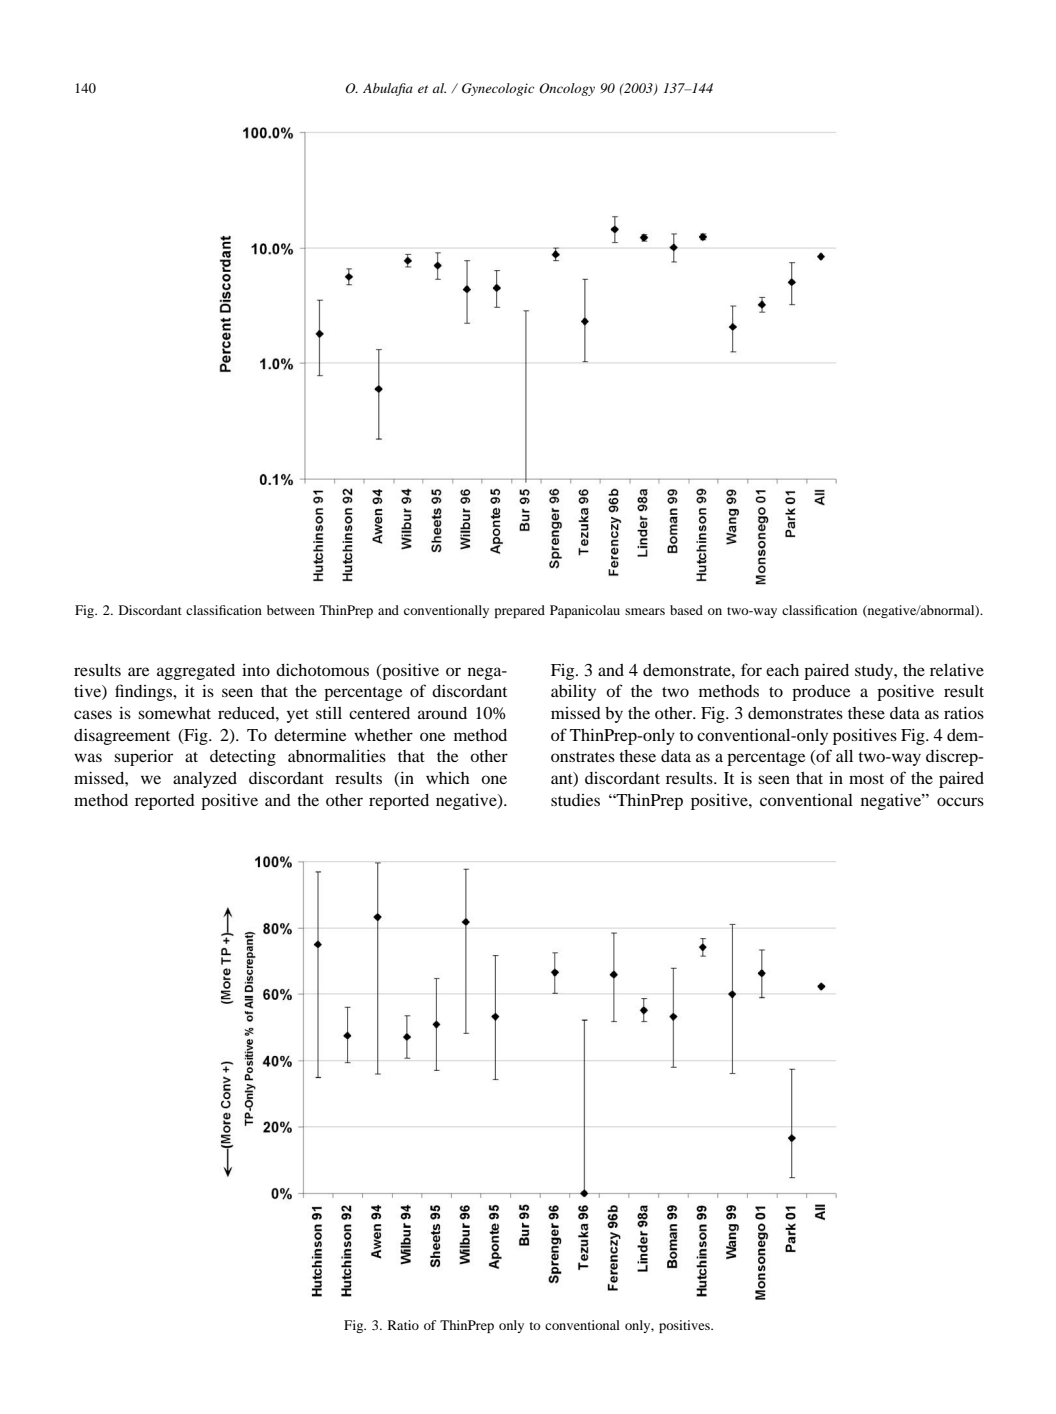  Describe the element at coordinates (866, 779) in the image. I see `most` at that location.
